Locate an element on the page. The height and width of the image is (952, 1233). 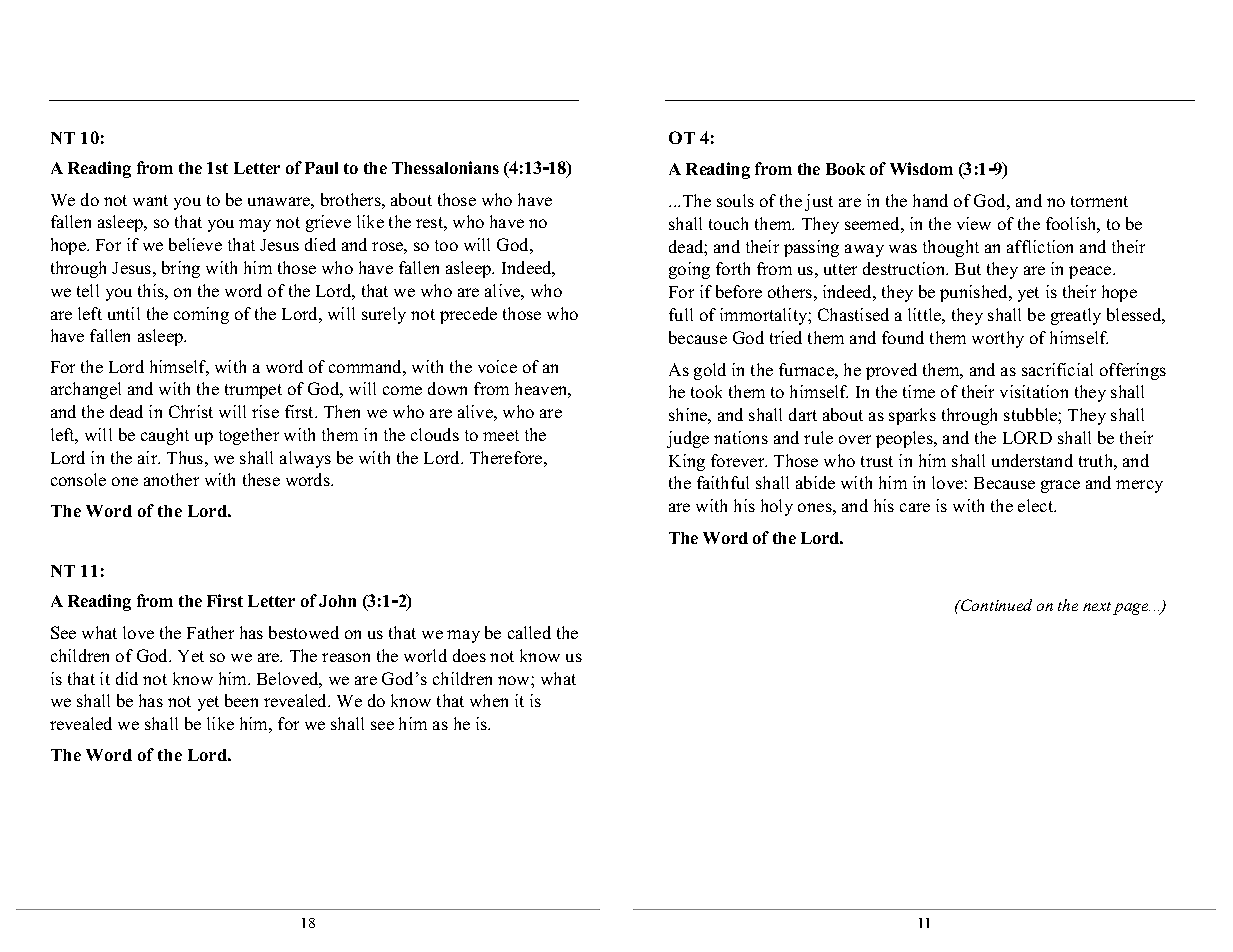
want is located at coordinates (150, 200).
